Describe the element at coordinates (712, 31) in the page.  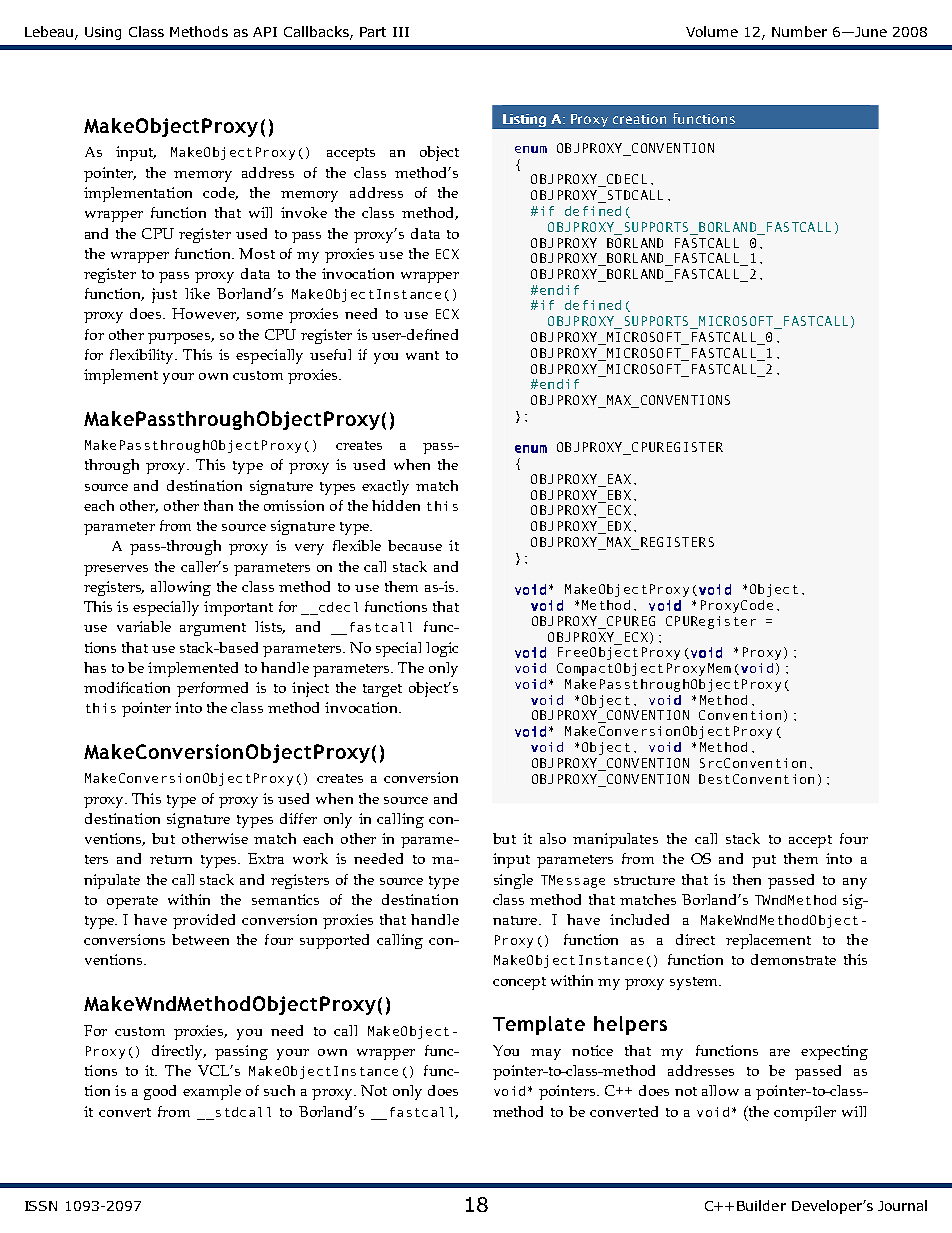
I see `Volume` at that location.
